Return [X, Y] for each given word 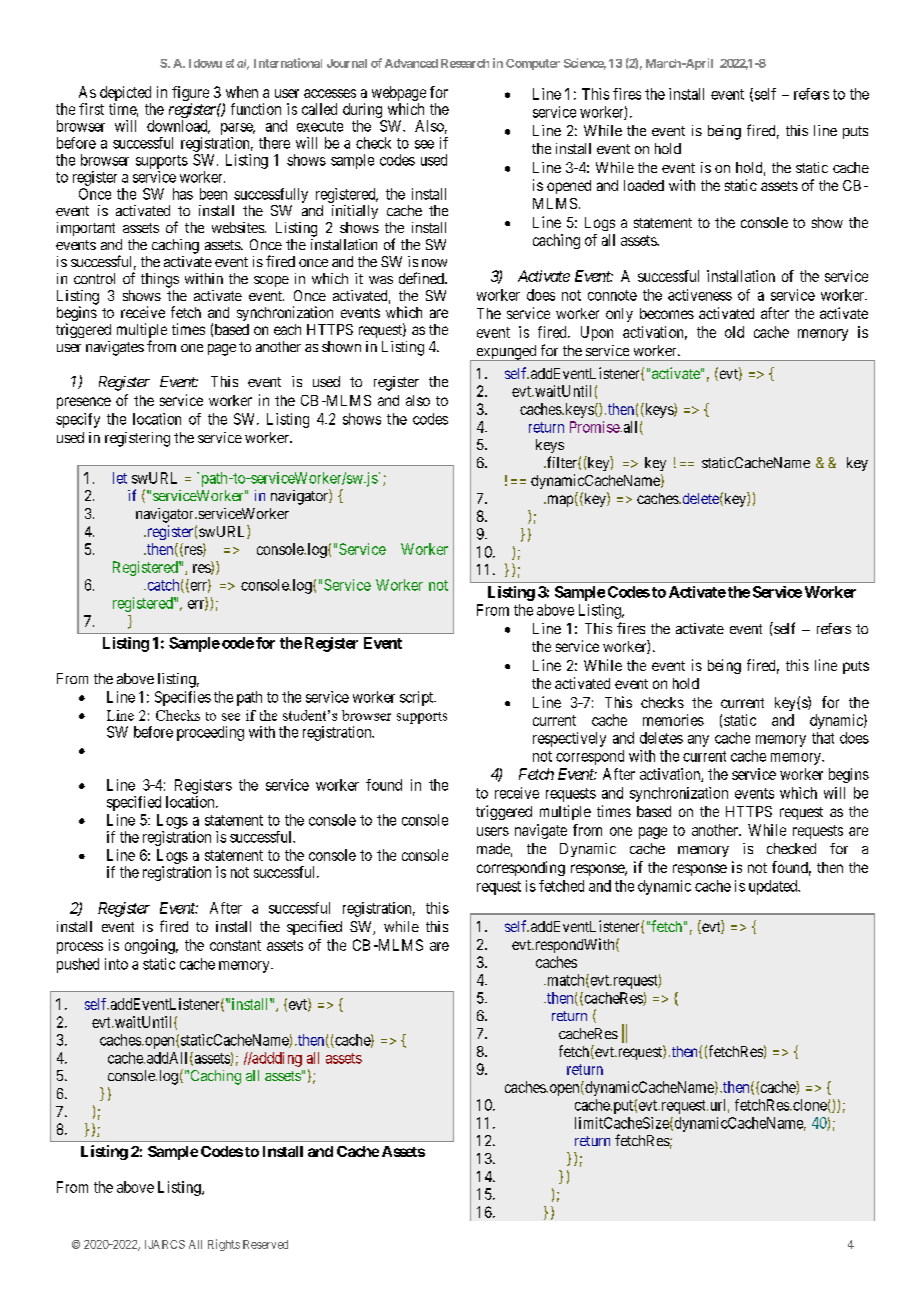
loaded [644, 185]
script [418, 698]
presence [84, 403]
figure [190, 93]
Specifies [183, 698]
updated [774, 887]
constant [235, 945]
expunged [506, 353]
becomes [667, 313]
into [116, 964]
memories [673, 720]
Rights [224, 1245]
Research [465, 63]
